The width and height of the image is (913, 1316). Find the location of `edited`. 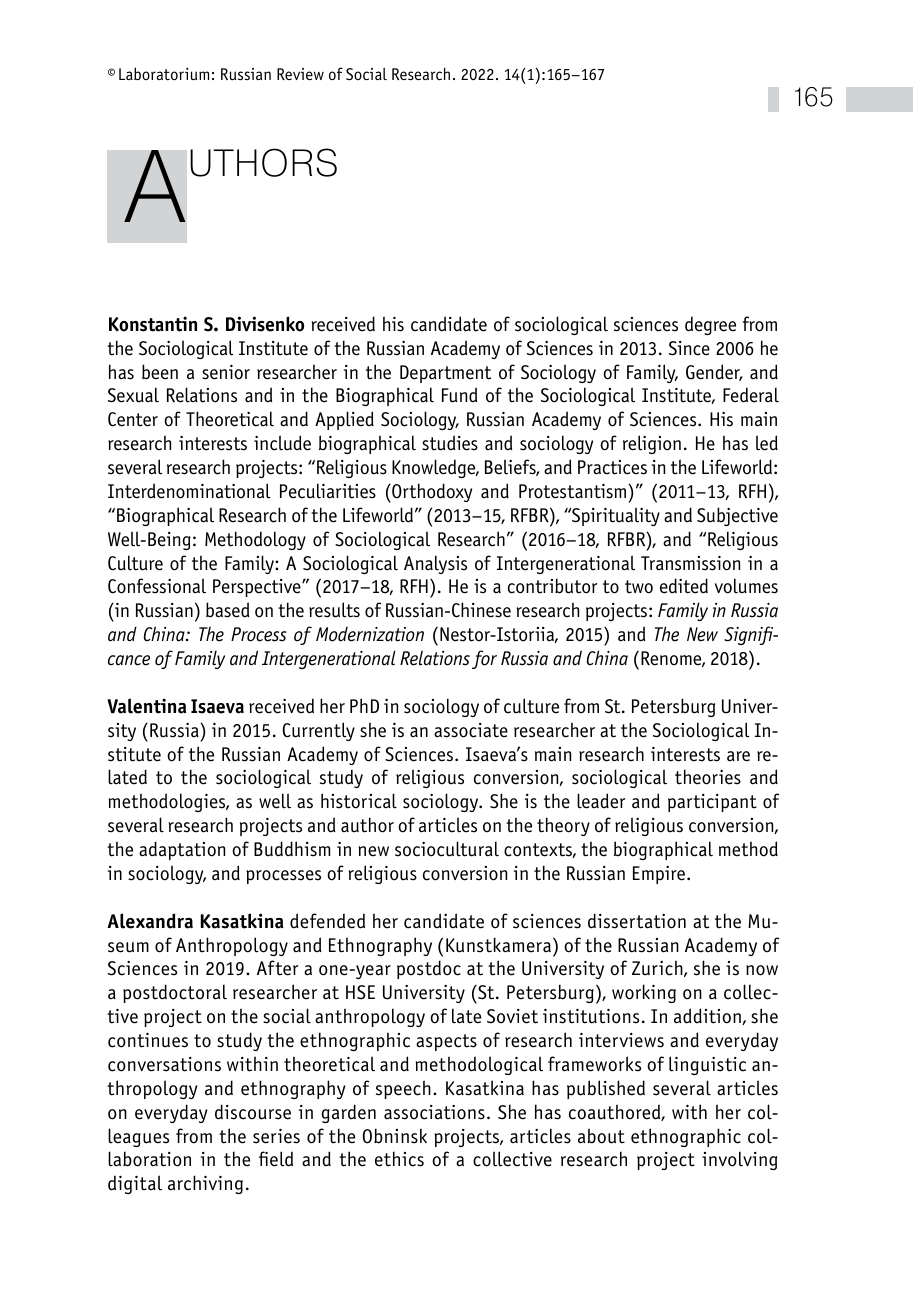

edited is located at coordinates (684, 586).
